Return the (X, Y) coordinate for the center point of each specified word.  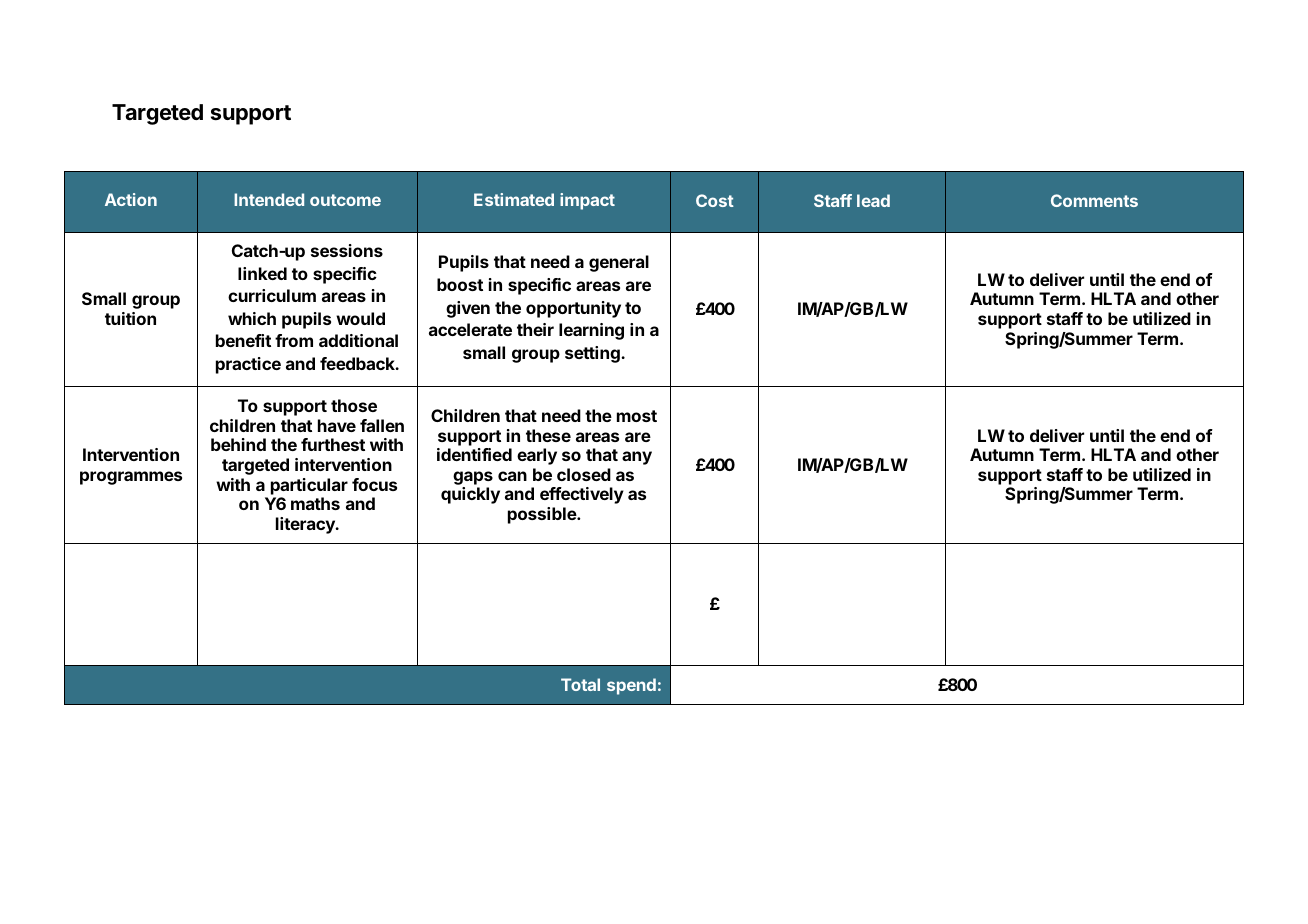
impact (587, 201)
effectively (582, 495)
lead (873, 200)
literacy (306, 525)
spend (631, 686)
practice (248, 365)
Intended (269, 199)
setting (593, 354)
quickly (470, 495)
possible (543, 515)
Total (580, 684)
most (637, 416)
